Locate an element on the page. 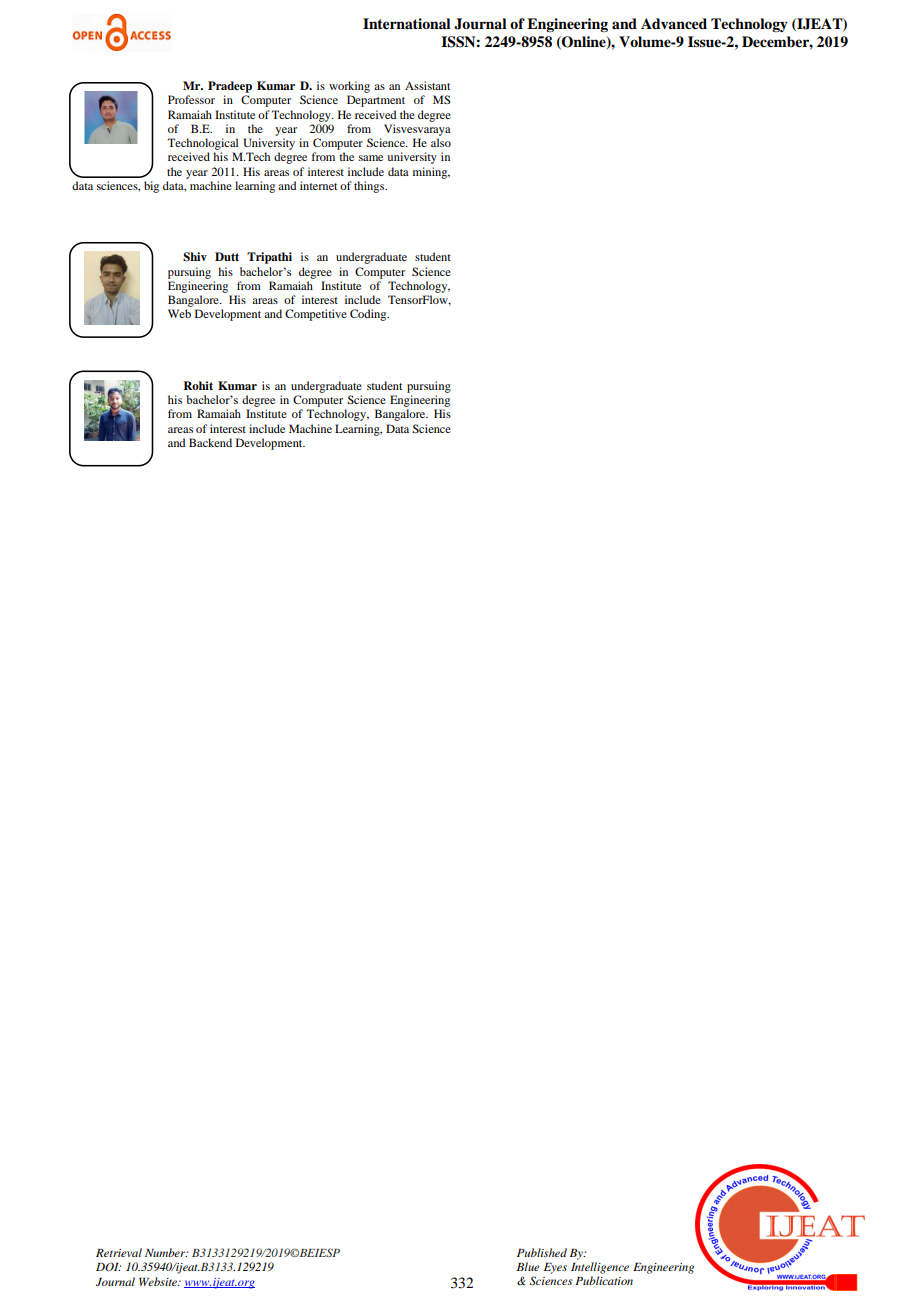  Publication is located at coordinates (604, 1280).
